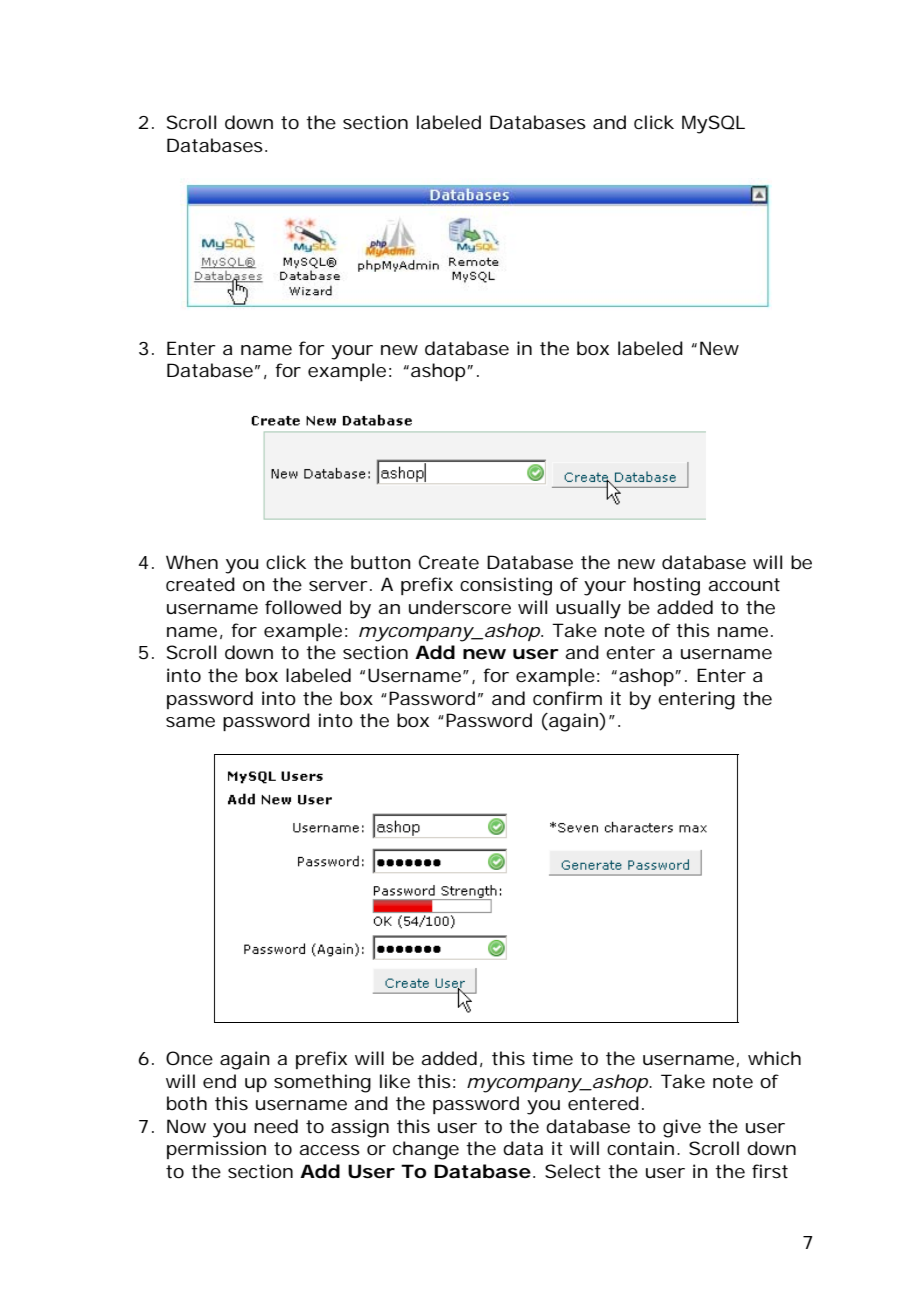  I want to click on permission, so click(216, 1150).
